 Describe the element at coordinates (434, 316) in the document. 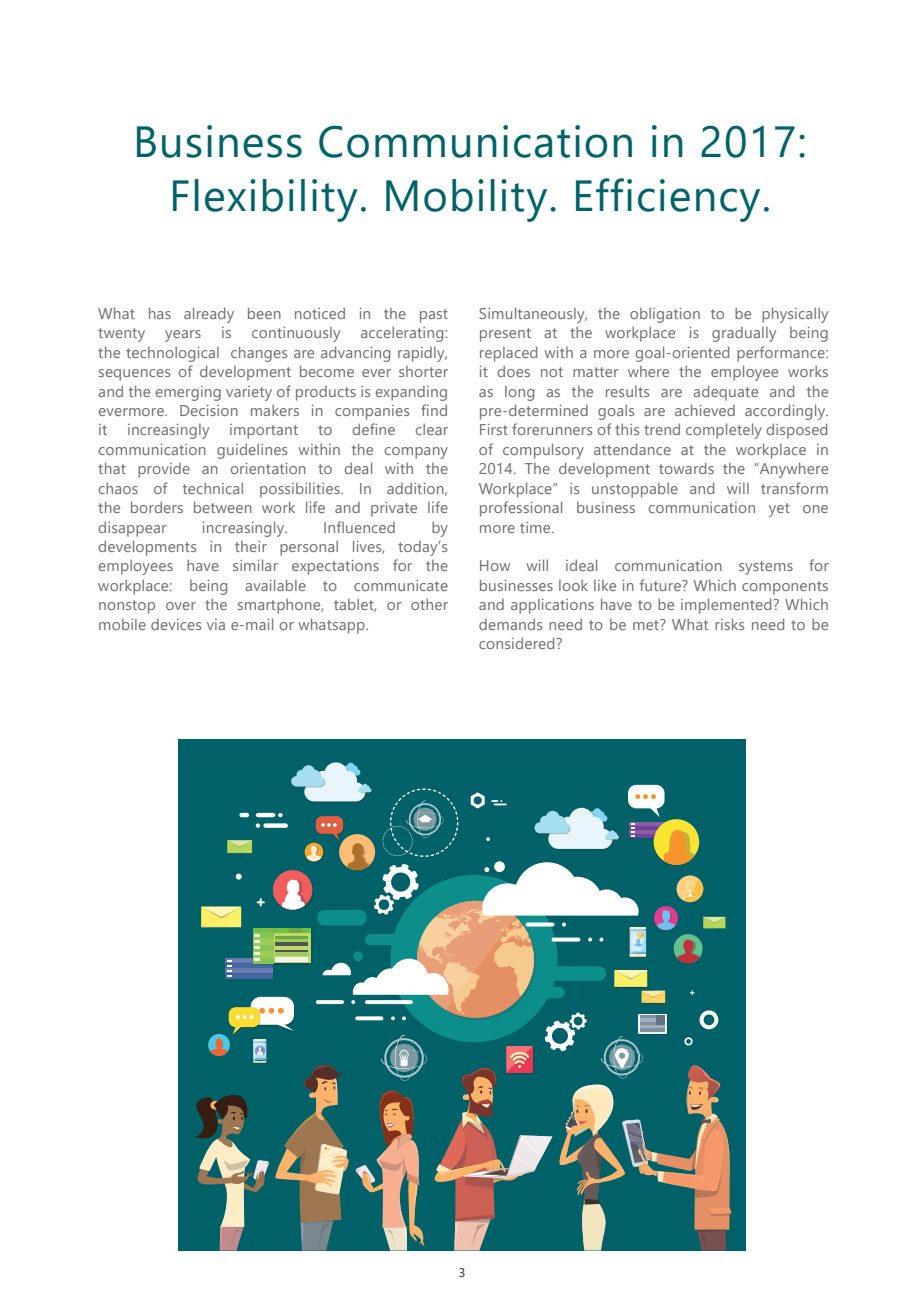

I see `past` at that location.
